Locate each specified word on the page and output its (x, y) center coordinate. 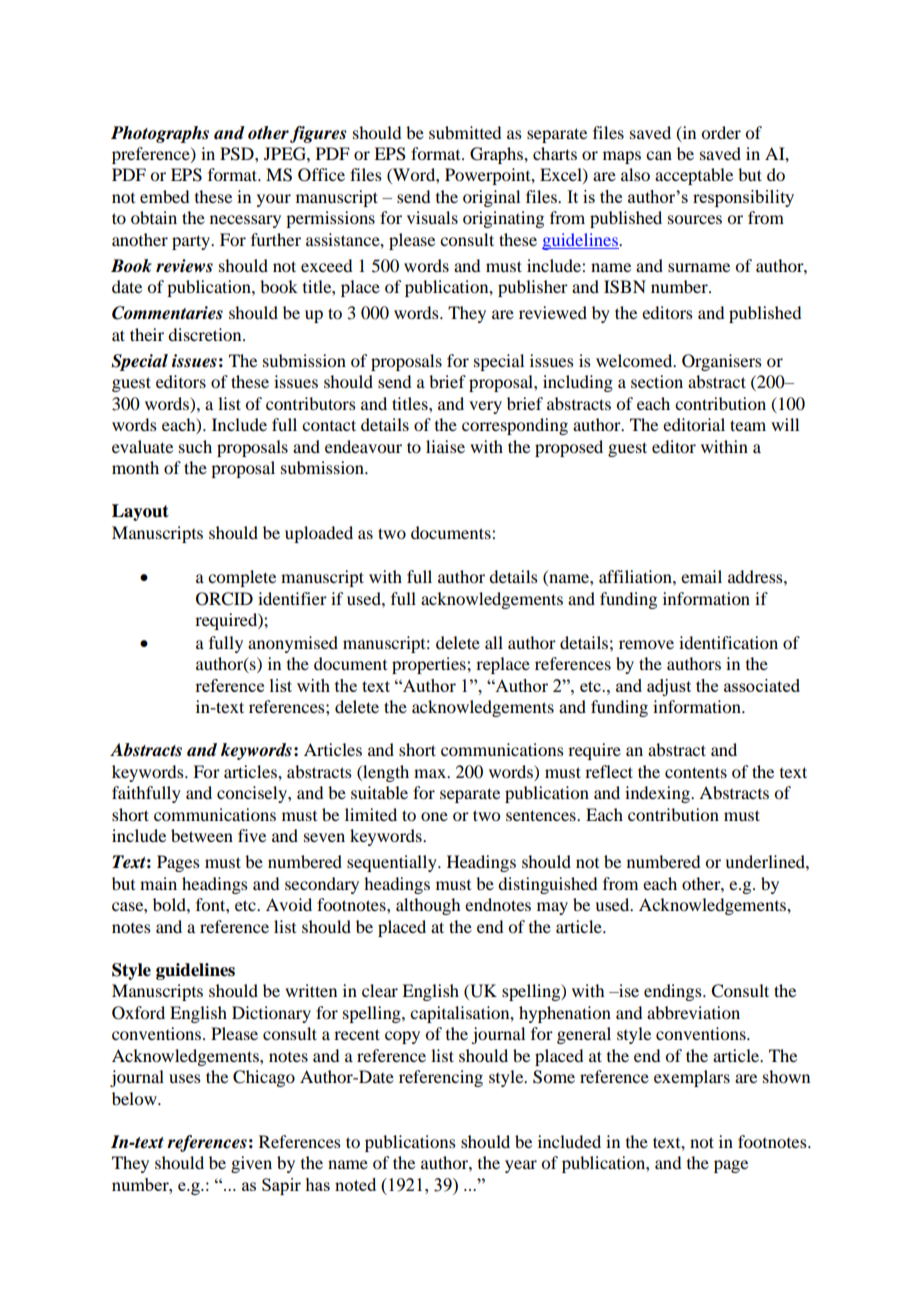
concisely (253, 794)
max (431, 773)
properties (430, 665)
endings (674, 992)
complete (242, 578)
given (251, 1164)
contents (696, 772)
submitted (465, 132)
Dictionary (271, 1014)
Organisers (722, 362)
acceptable (694, 176)
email (701, 576)
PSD (238, 154)
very (485, 407)
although (428, 906)
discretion (206, 334)
